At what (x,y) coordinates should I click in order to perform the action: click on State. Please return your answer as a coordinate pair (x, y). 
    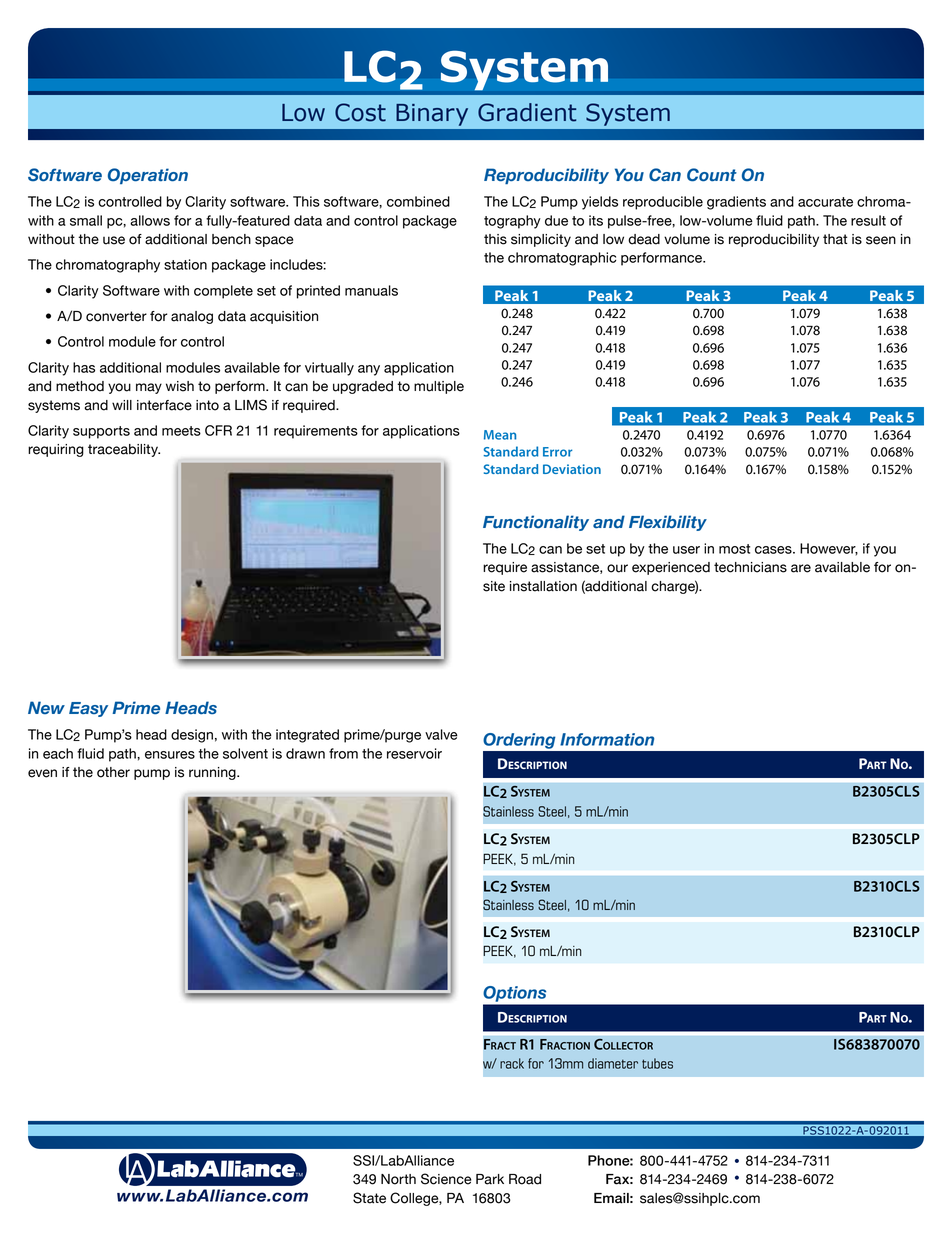
    Looking at the image, I should click on (369, 1198).
